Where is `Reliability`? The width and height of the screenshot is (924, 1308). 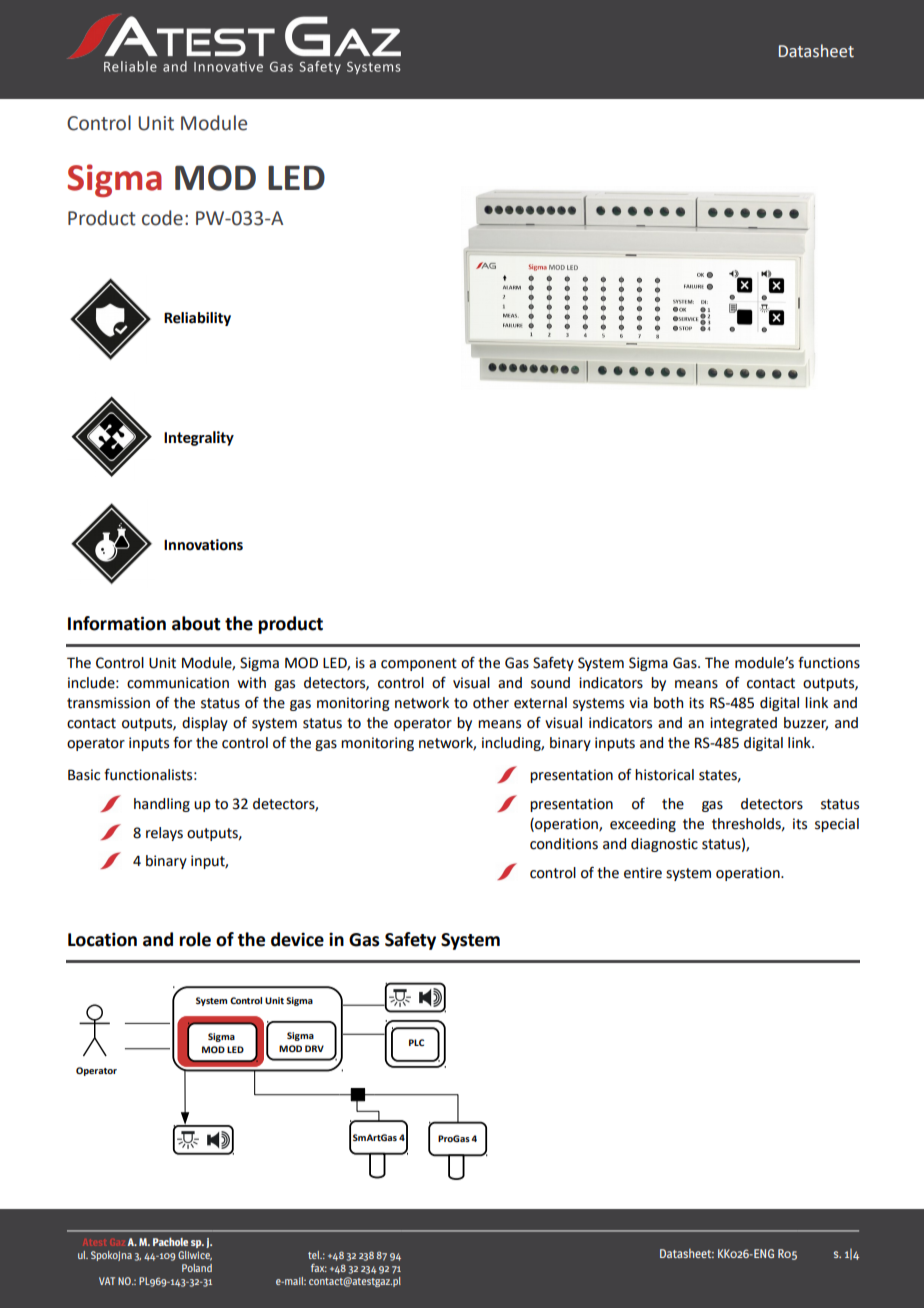
Reliability is located at coordinates (197, 319).
